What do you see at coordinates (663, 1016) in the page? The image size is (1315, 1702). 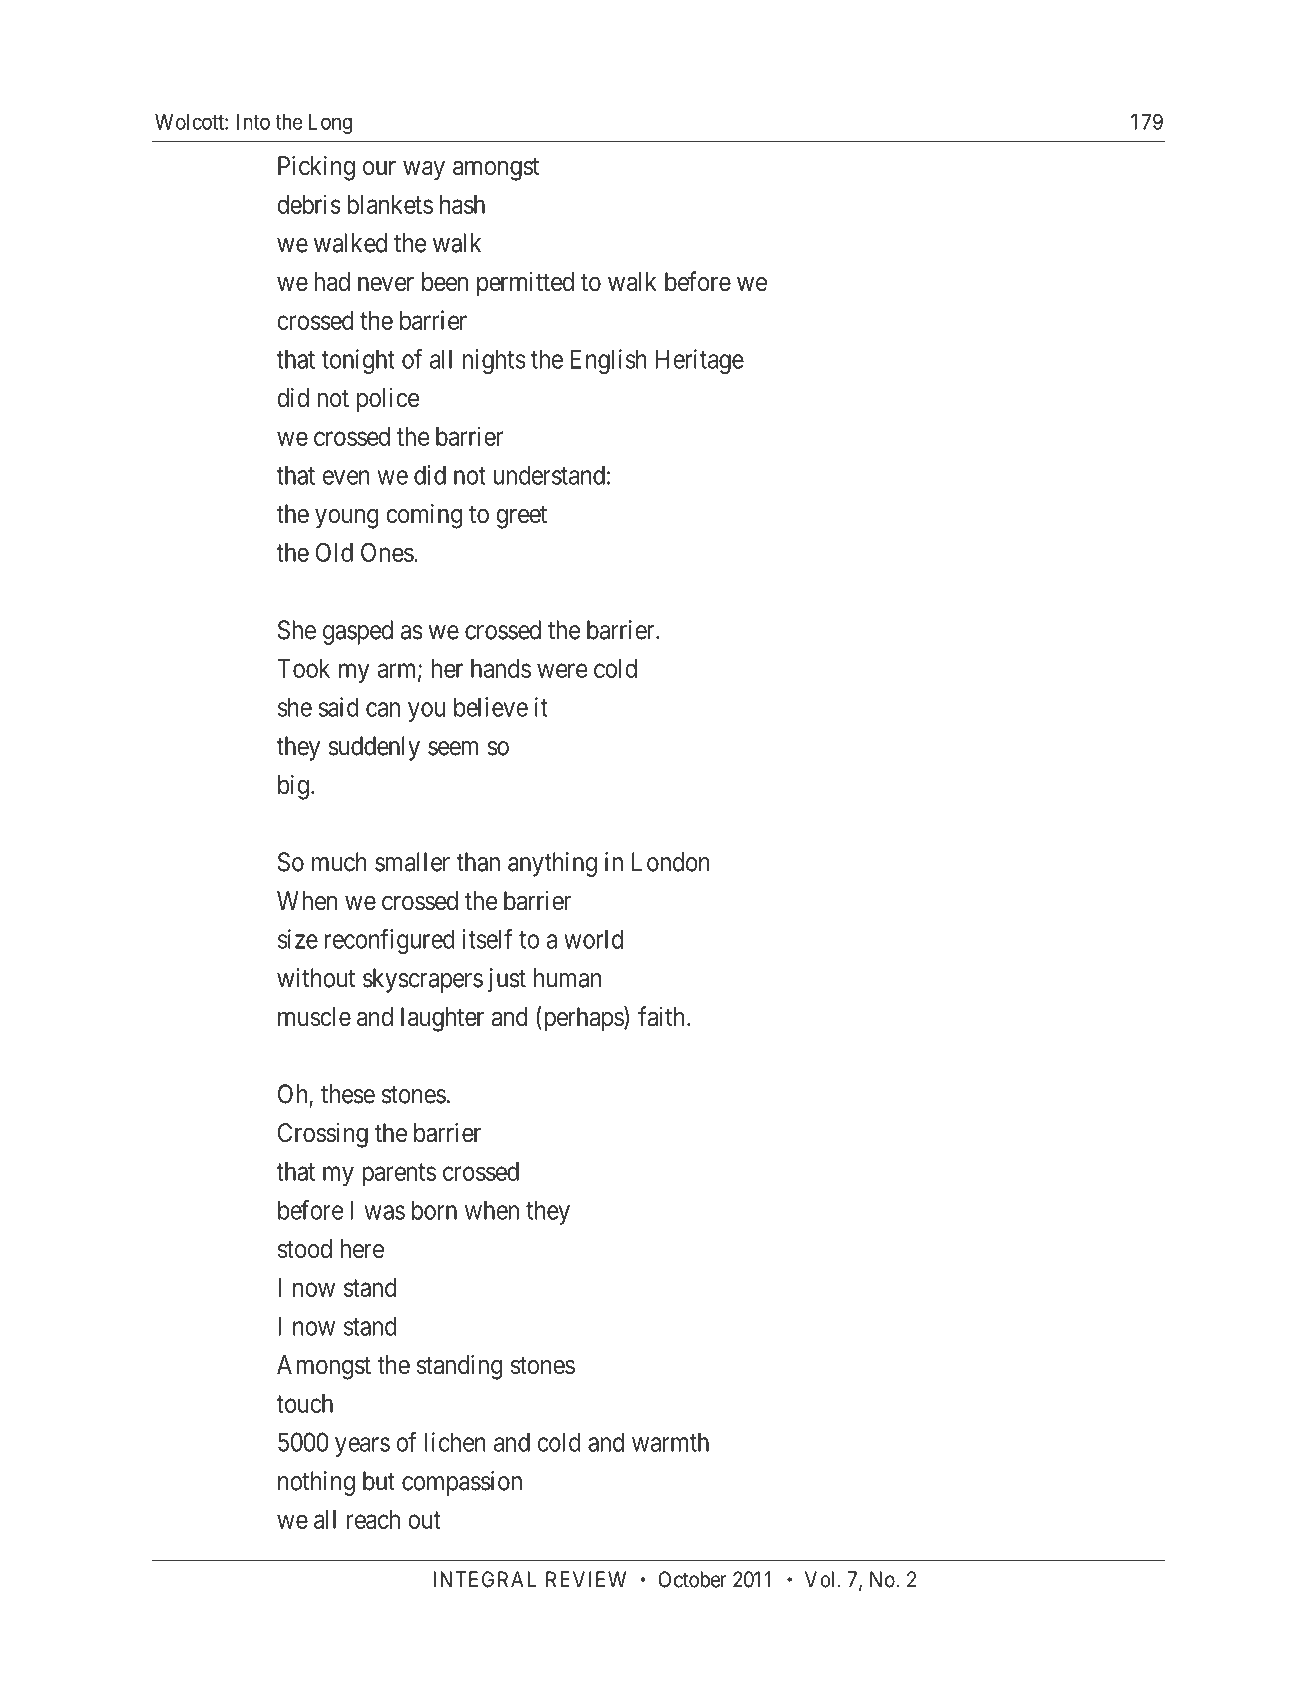 I see `faith` at bounding box center [663, 1016].
